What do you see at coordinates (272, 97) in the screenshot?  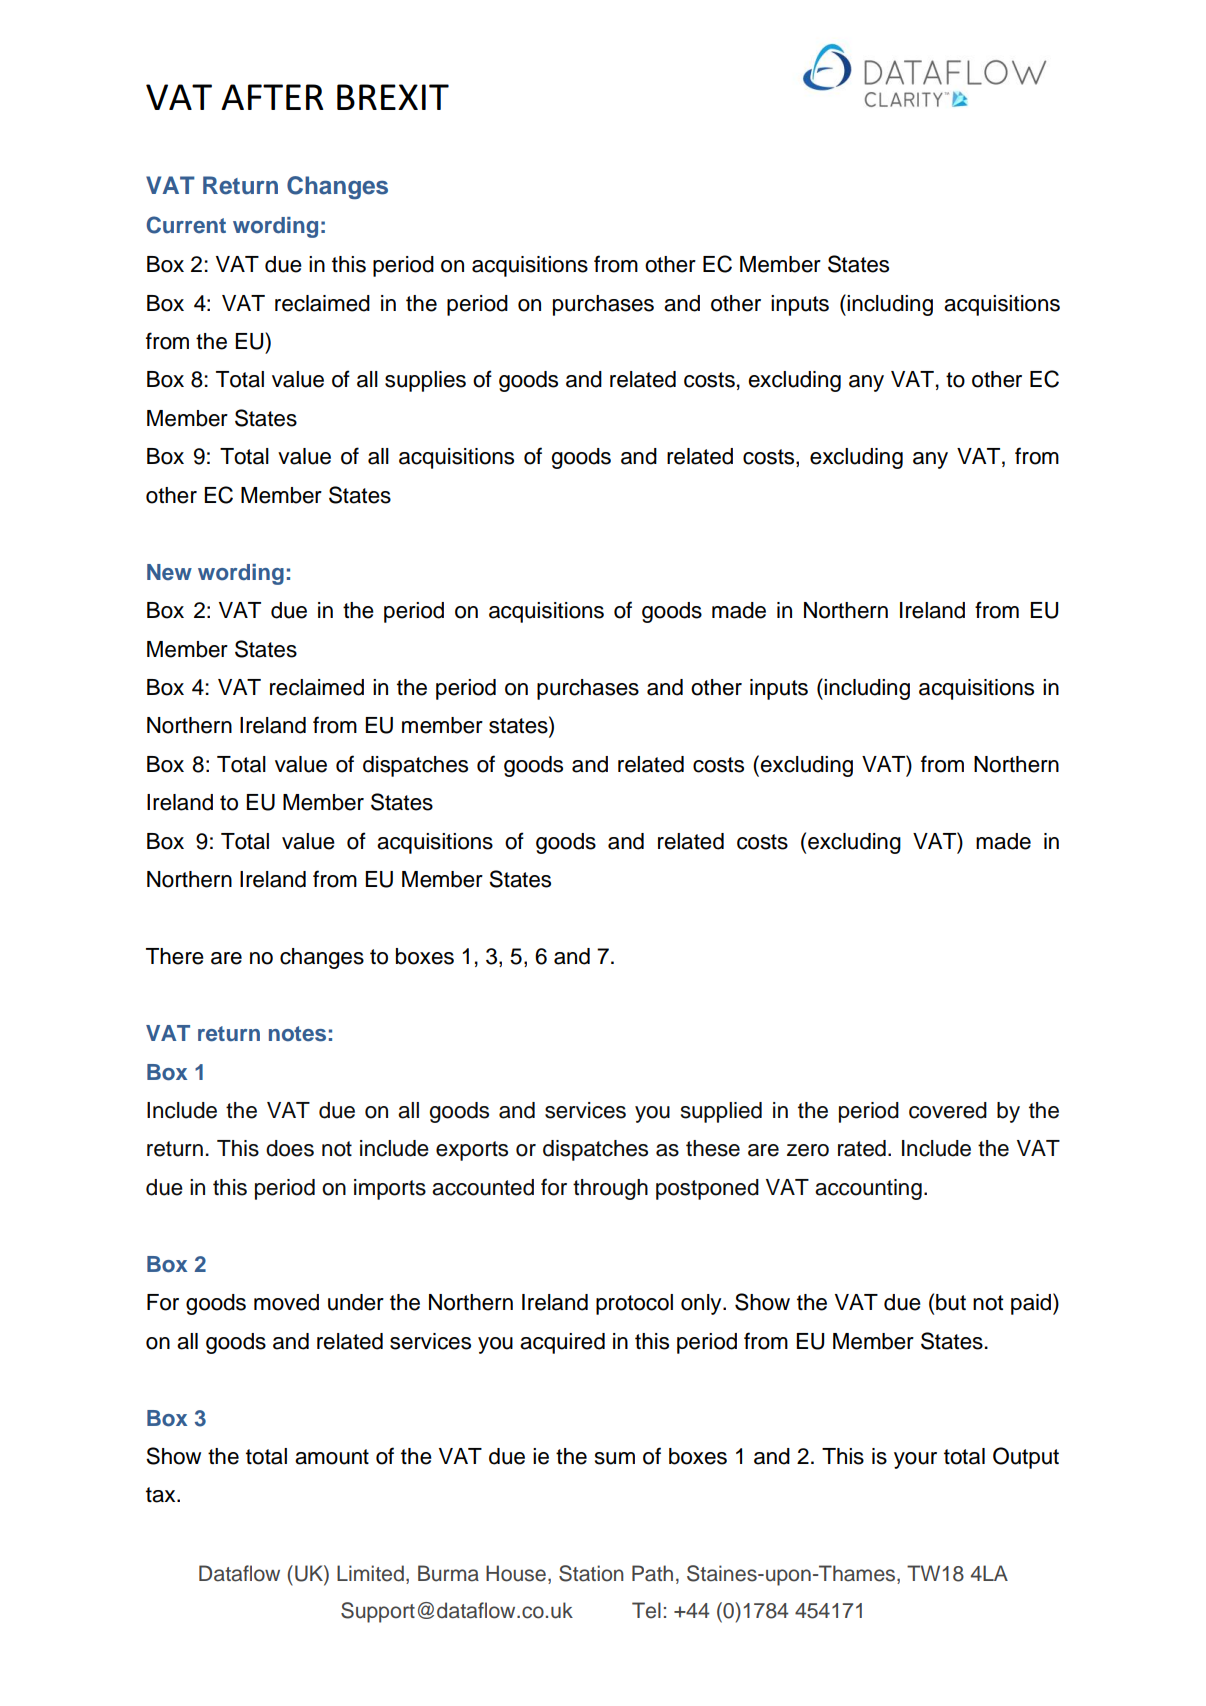 I see `AFTER` at bounding box center [272, 97].
